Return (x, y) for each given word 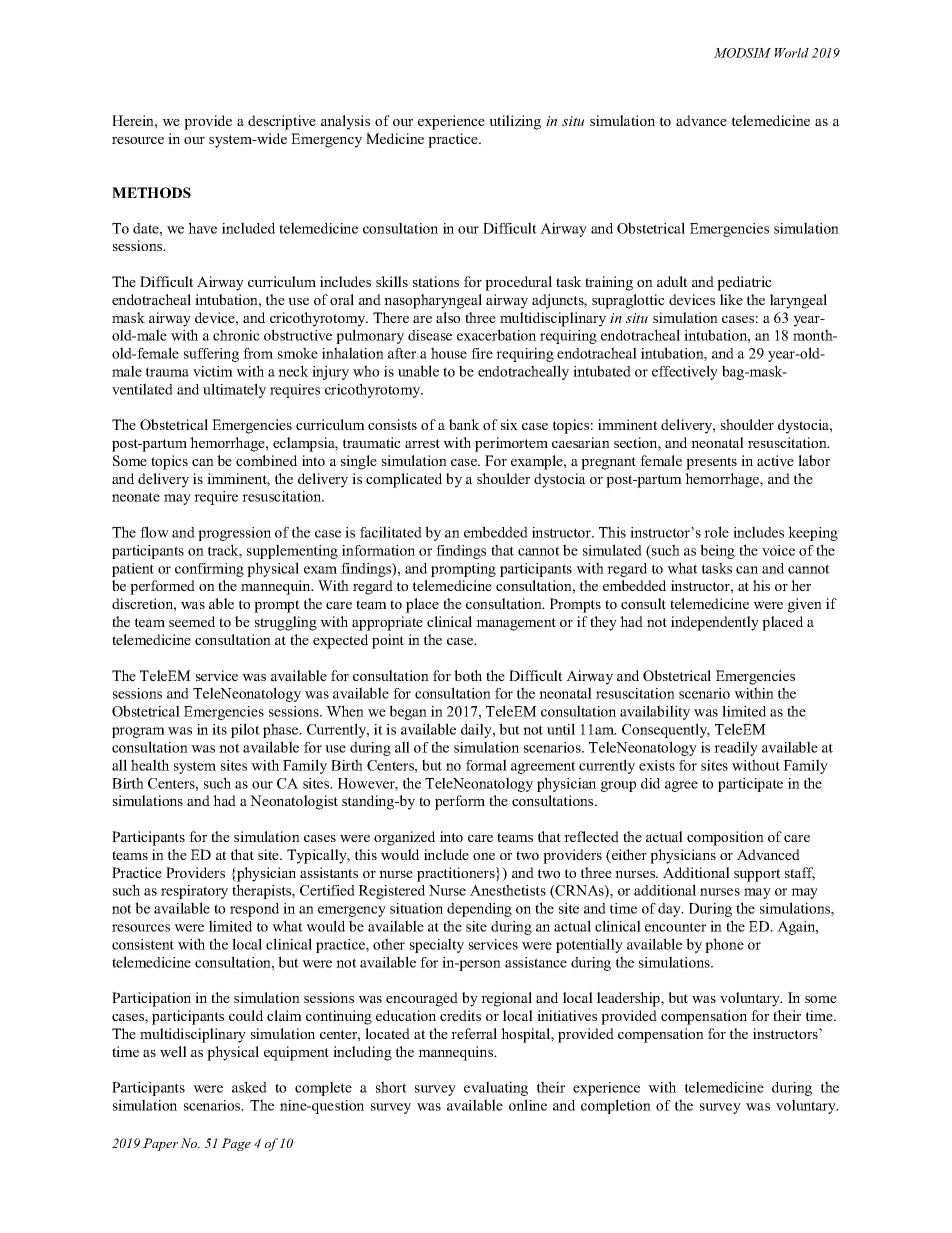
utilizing (515, 122)
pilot (245, 730)
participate (750, 785)
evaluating (496, 1088)
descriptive (282, 122)
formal (486, 765)
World (792, 53)
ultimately (234, 390)
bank (464, 424)
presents (711, 463)
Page (236, 1144)
